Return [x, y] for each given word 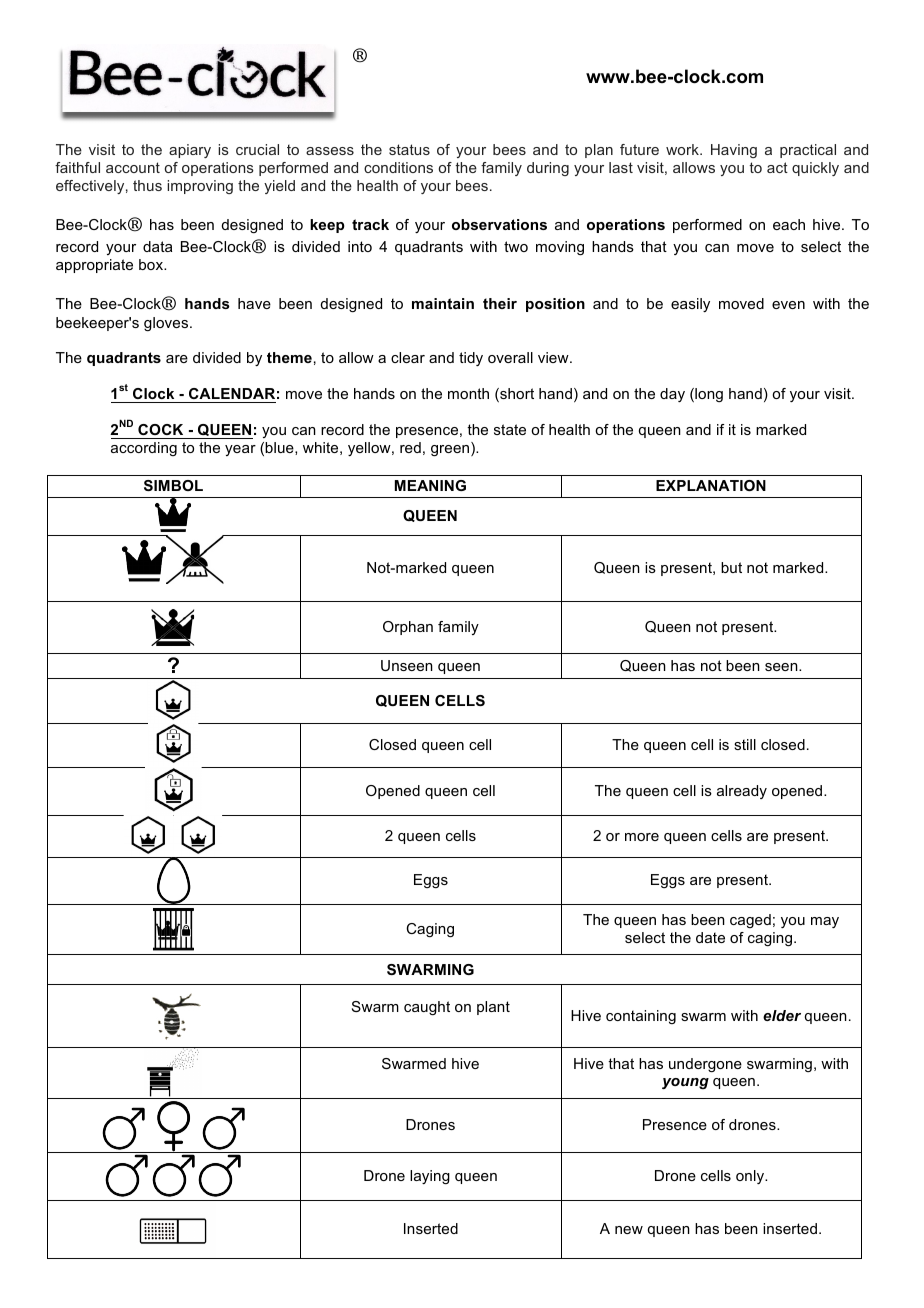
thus [147, 185]
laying [430, 1177]
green [451, 451]
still [745, 744]
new [629, 1230]
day [672, 395]
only [751, 1177]
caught [427, 1008]
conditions [398, 167]
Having [734, 151]
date [710, 937]
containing [641, 1017]
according [144, 449]
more [642, 837]
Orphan [408, 628]
